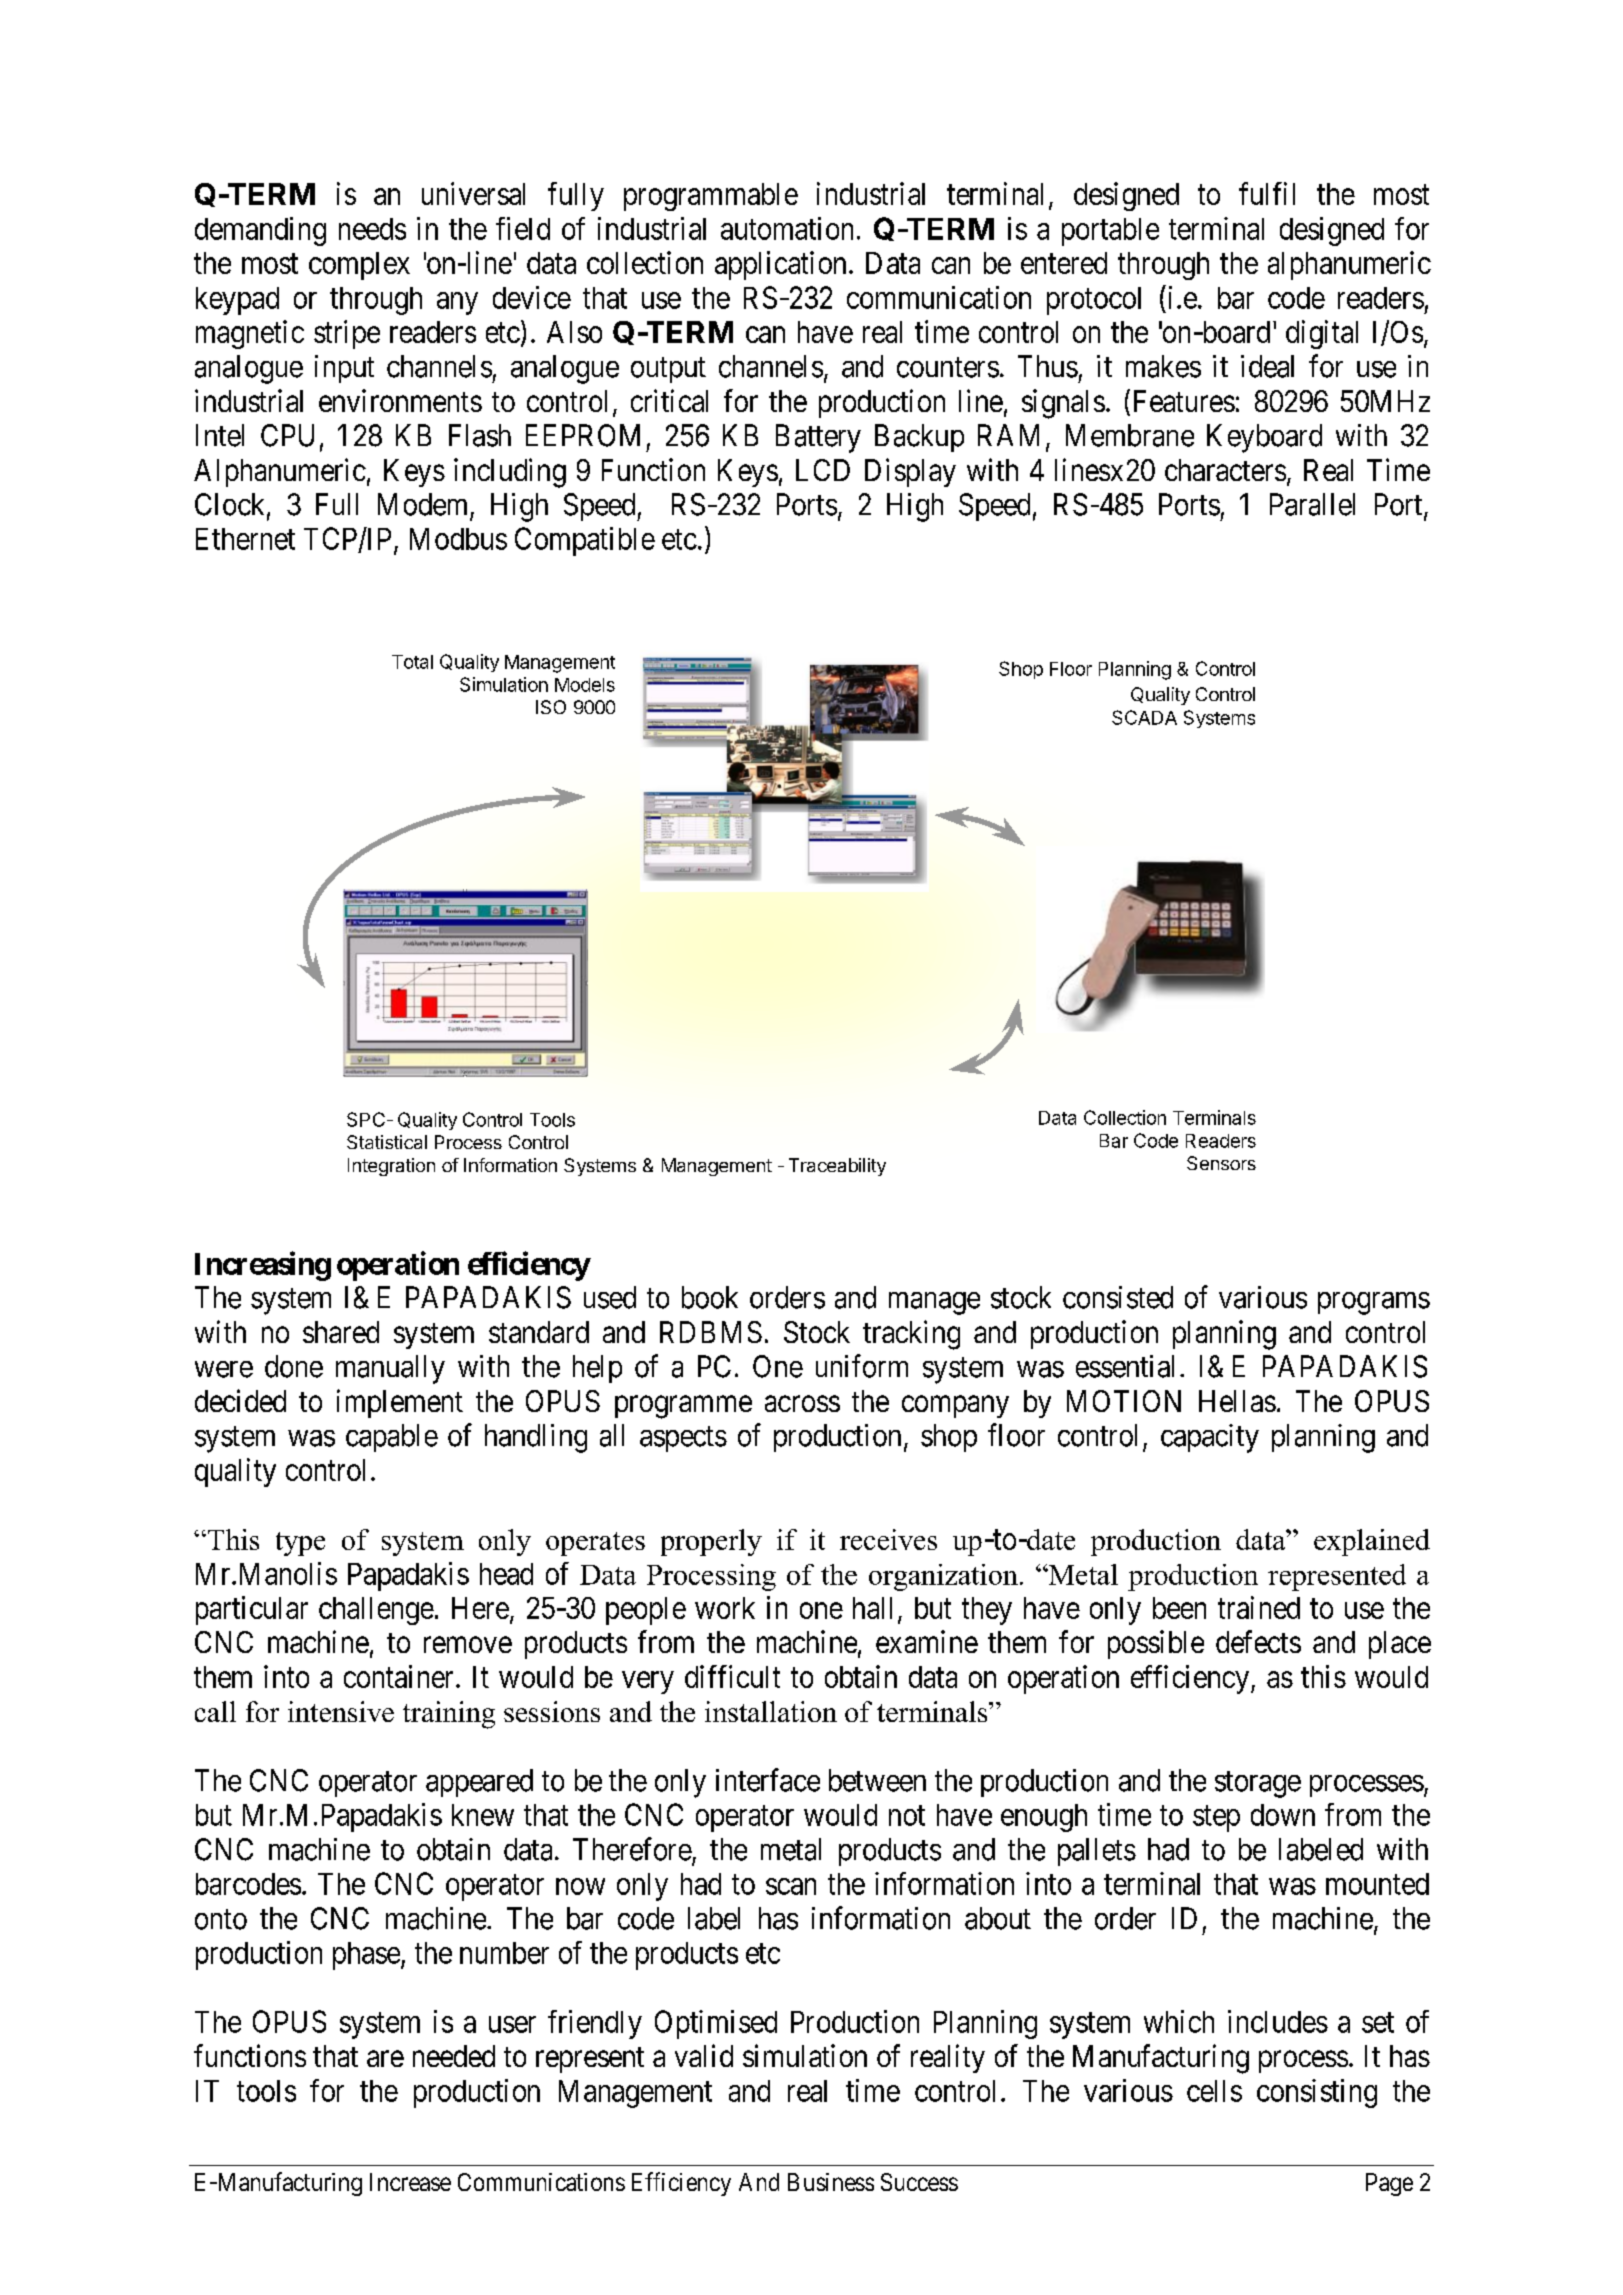 The height and width of the page is (2295, 1623). Describe the element at coordinates (710, 1297) in the page. I see `book` at that location.
